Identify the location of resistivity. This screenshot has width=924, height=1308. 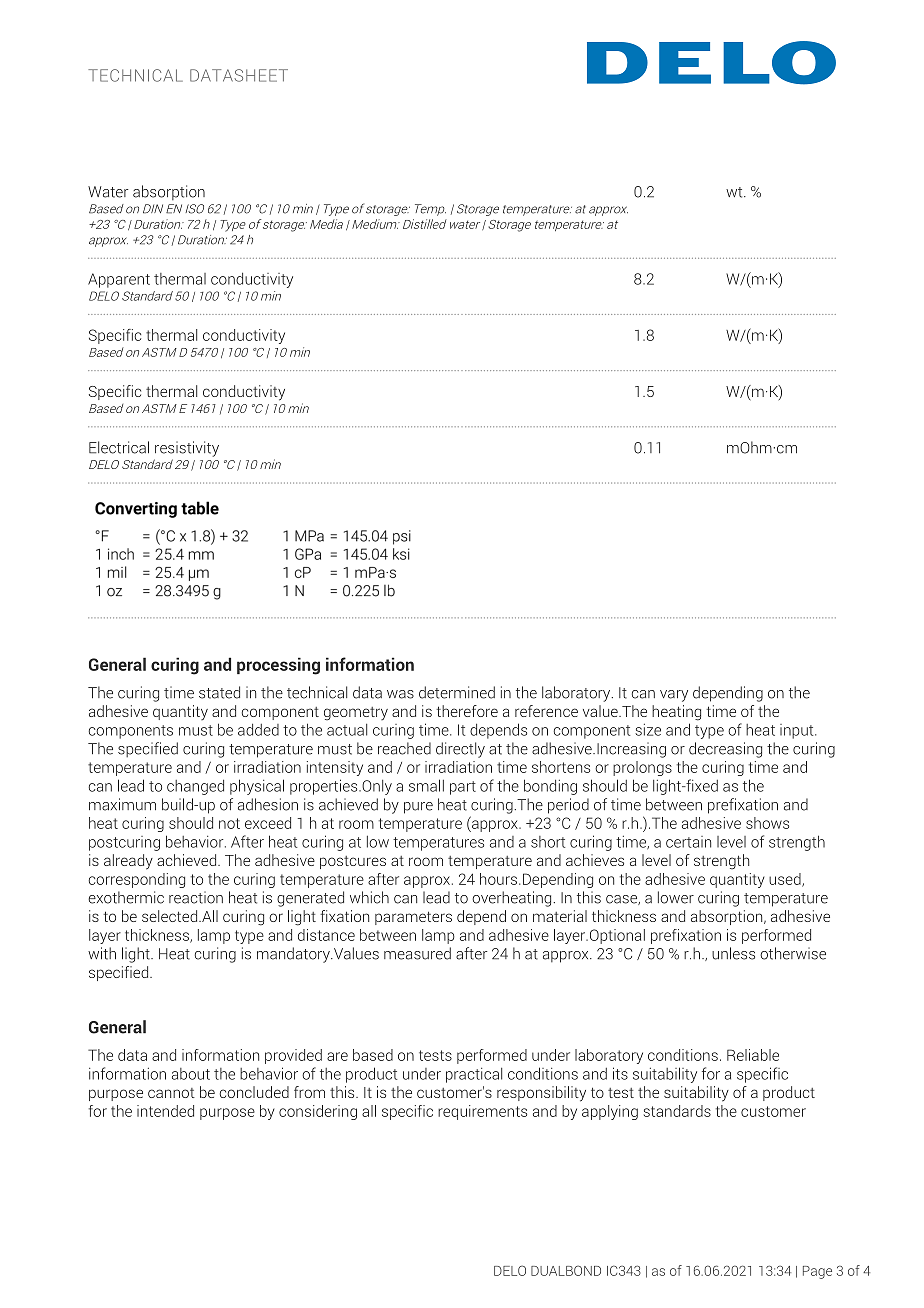
(187, 449).
